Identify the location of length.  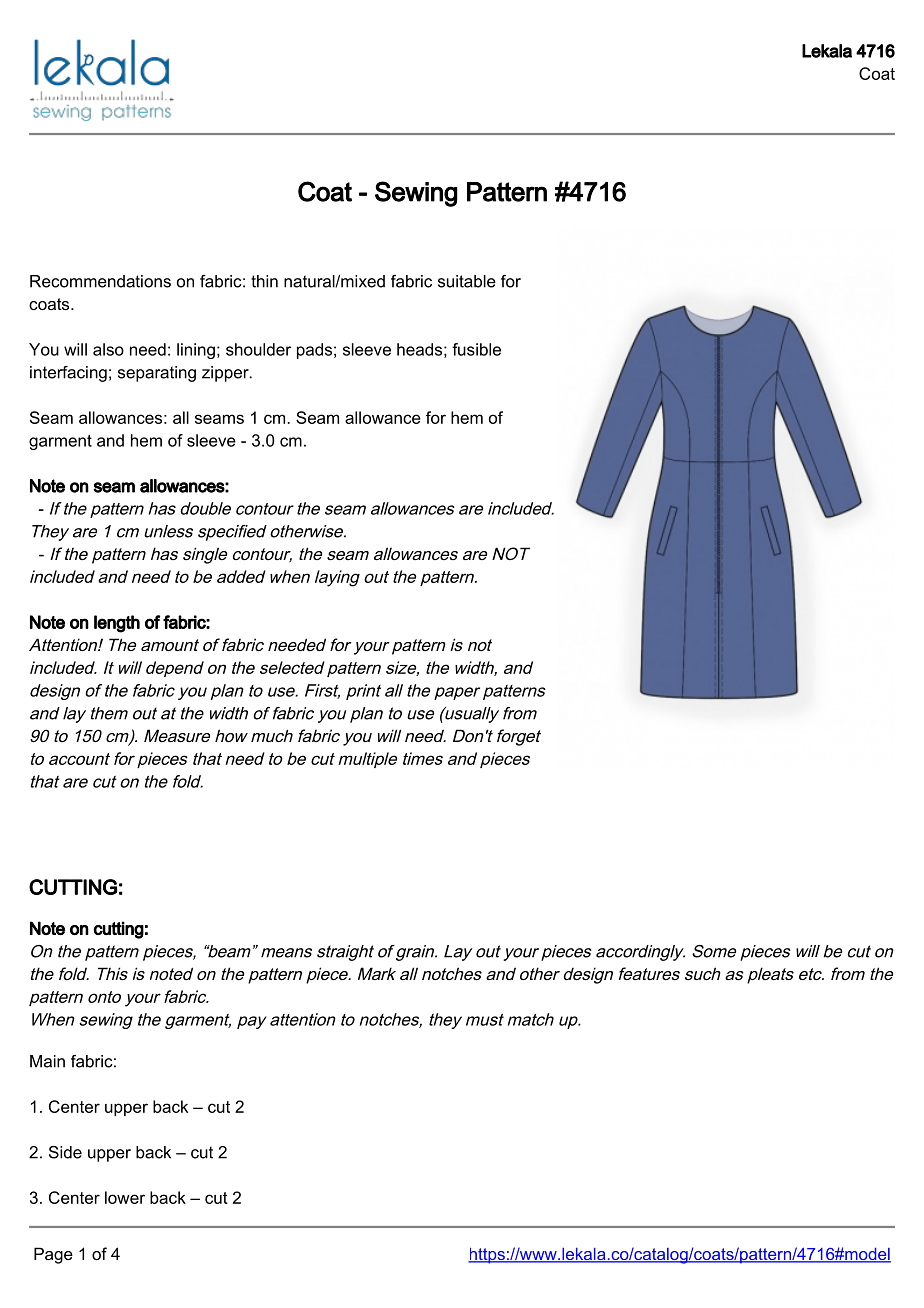
(117, 624).
